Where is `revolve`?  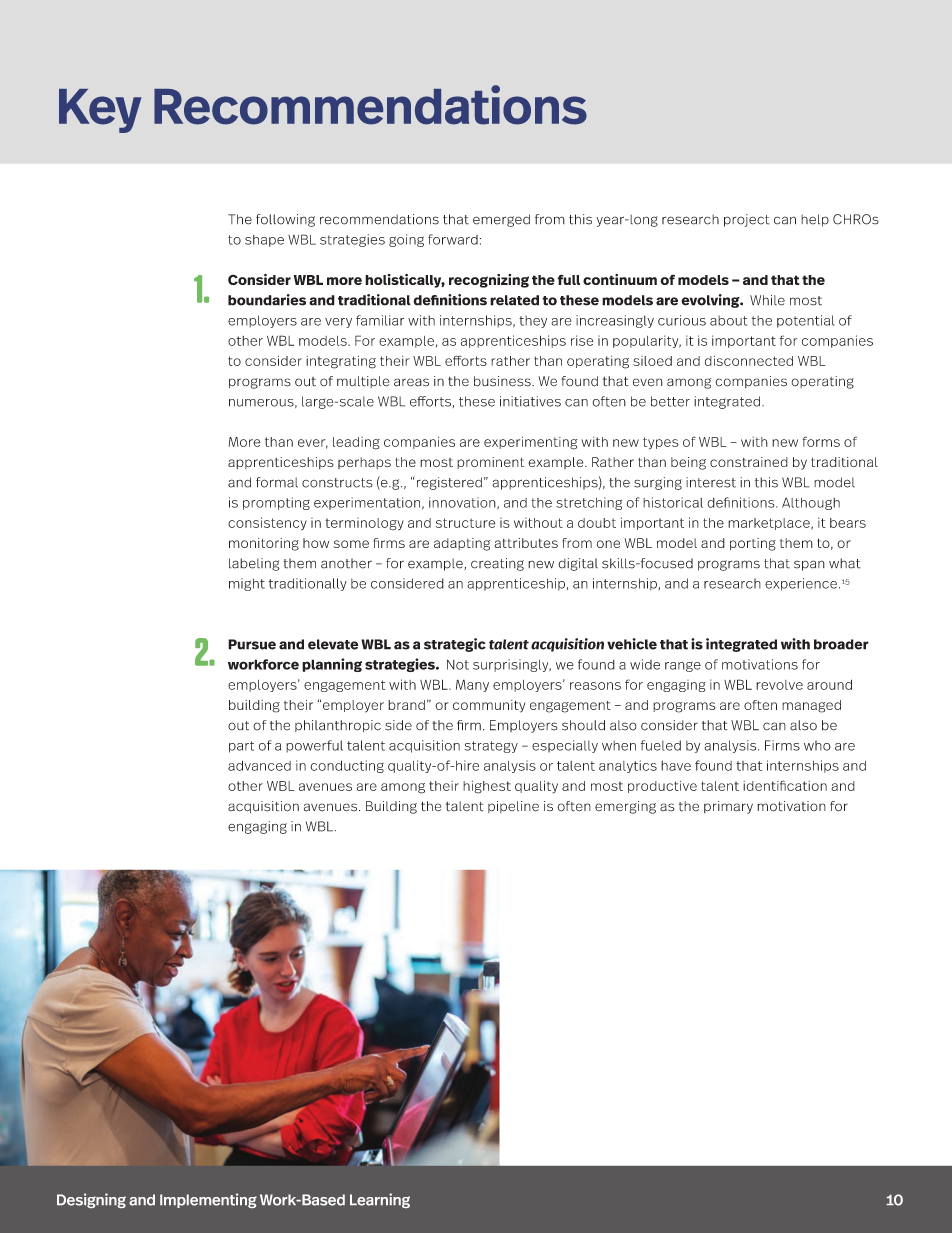
revolve is located at coordinates (779, 685).
